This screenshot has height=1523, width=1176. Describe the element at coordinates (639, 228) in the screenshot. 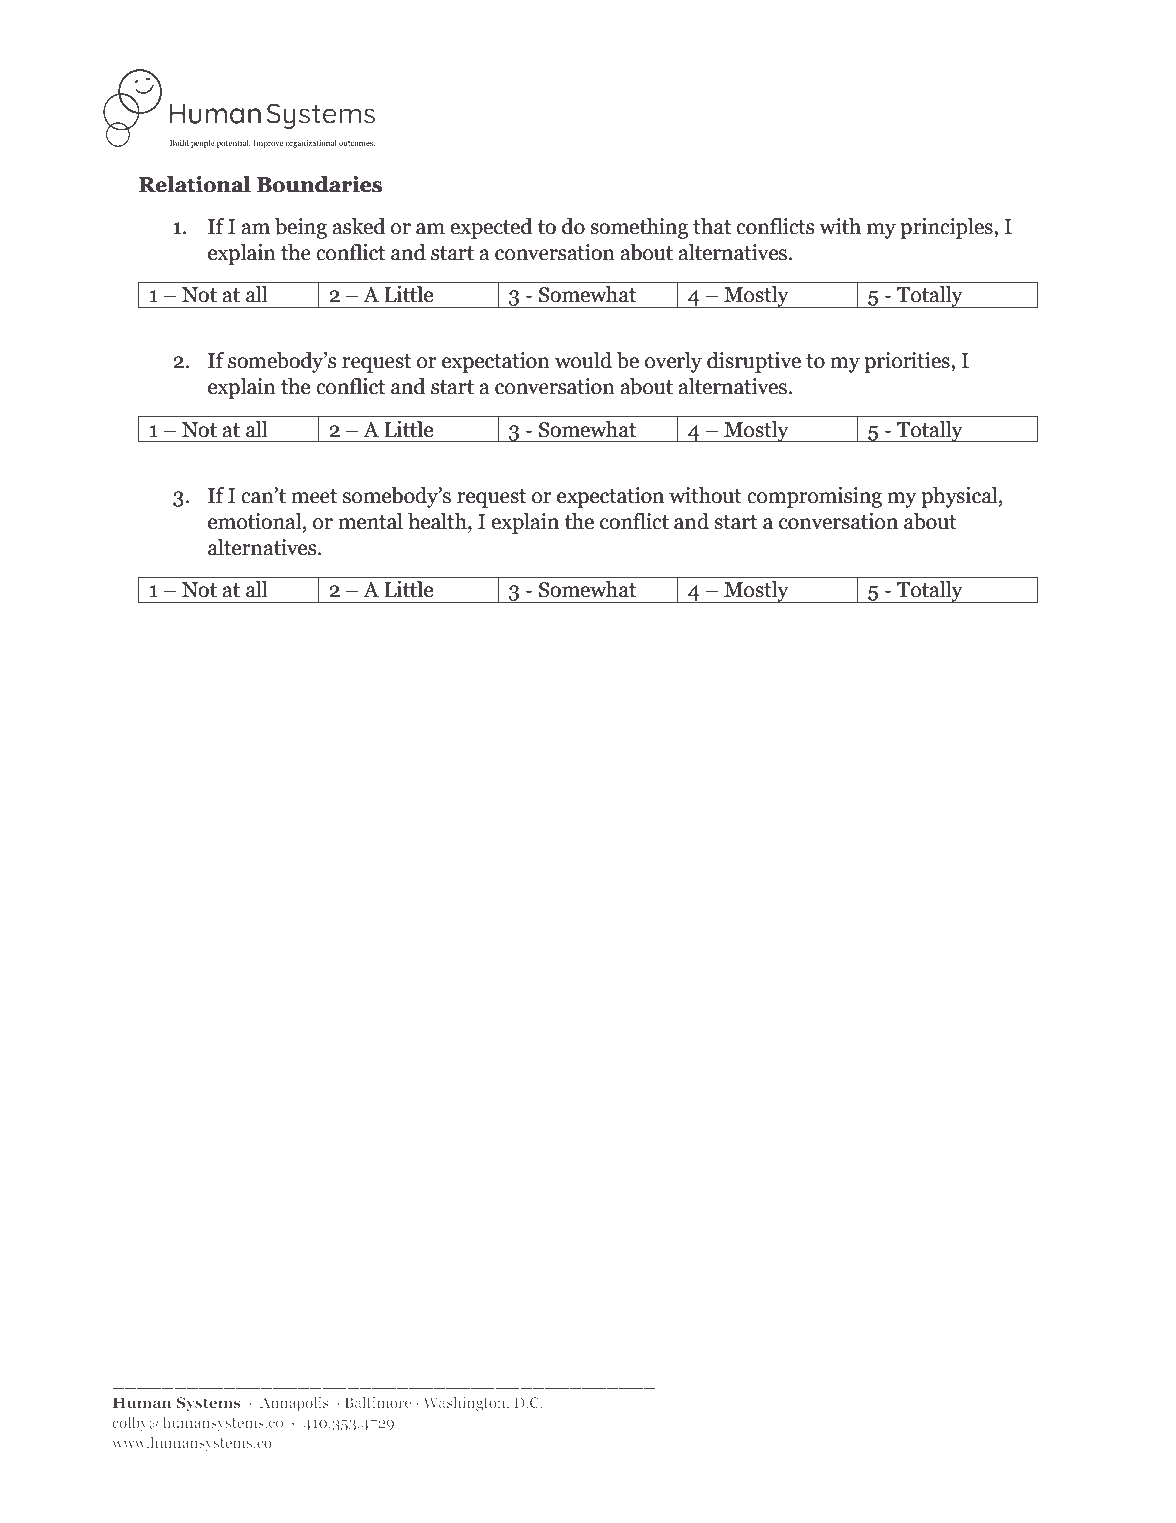

I see `something` at that location.
